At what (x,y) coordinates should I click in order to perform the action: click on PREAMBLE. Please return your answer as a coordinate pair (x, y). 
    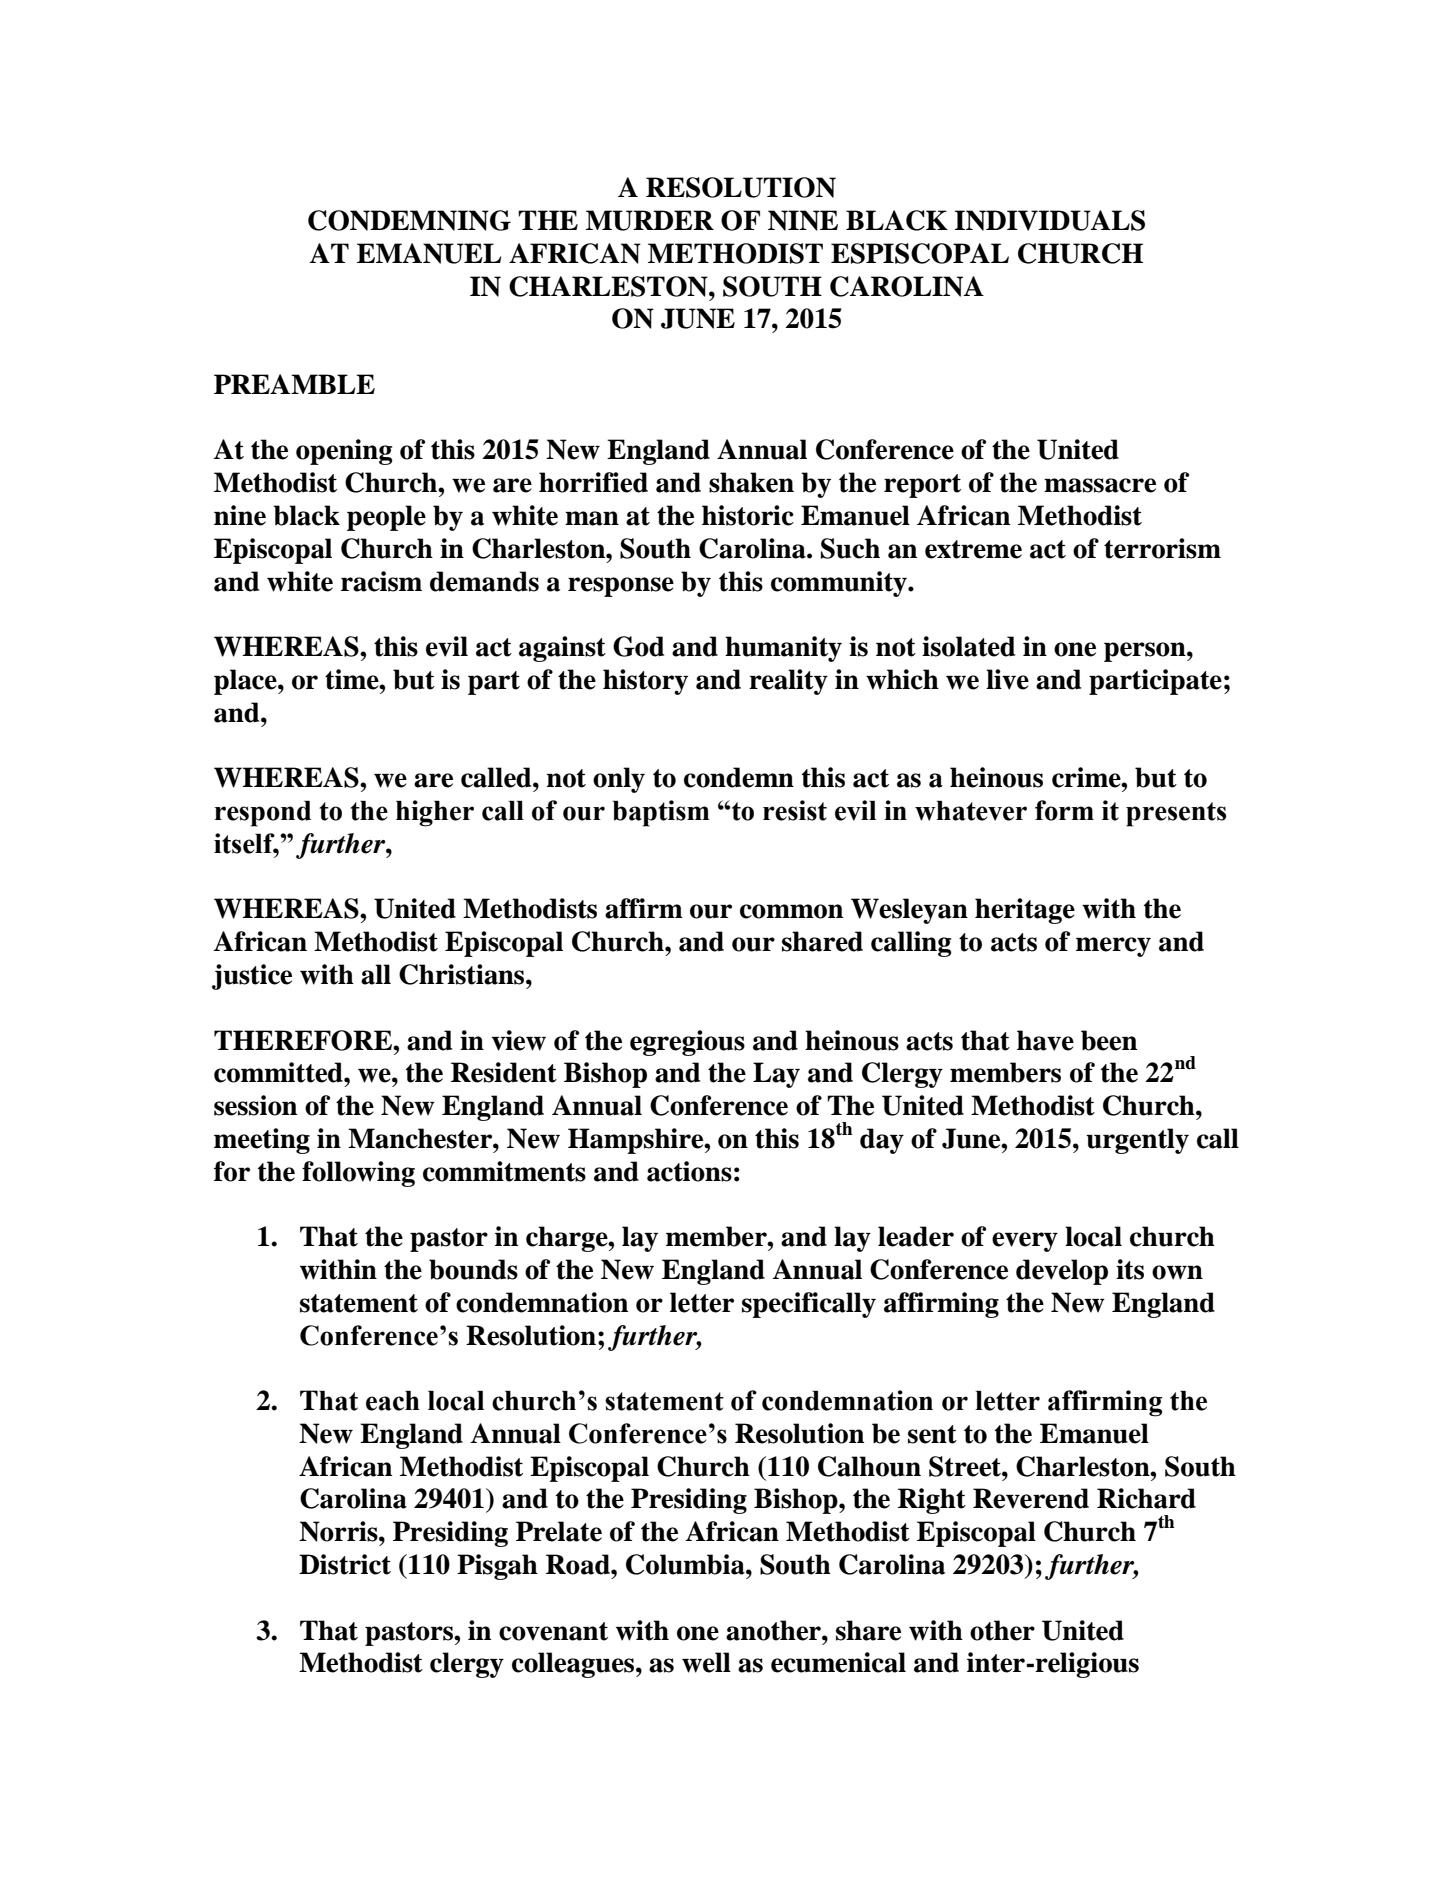
    Looking at the image, I should click on (294, 384).
